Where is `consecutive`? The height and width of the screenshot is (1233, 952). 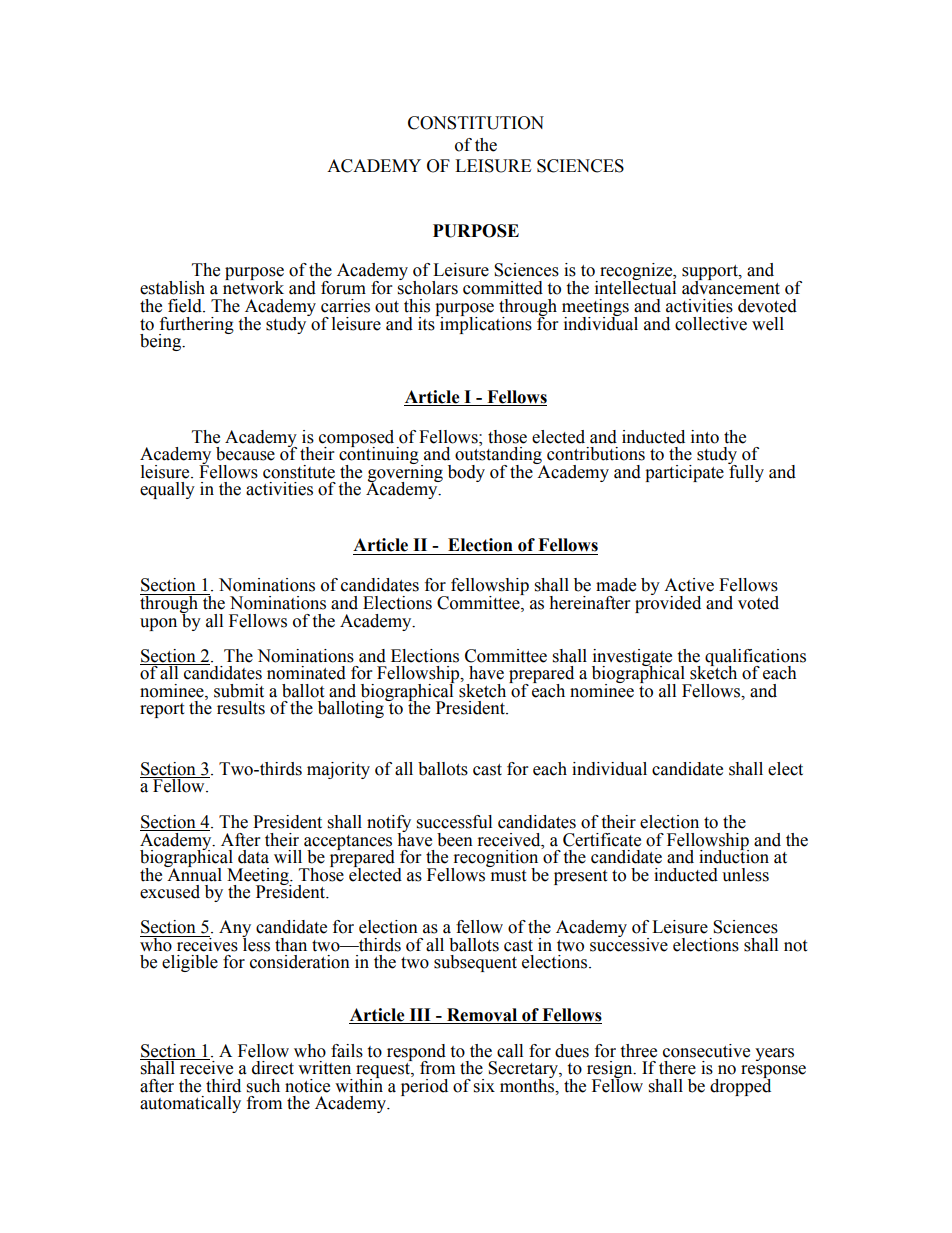 consecutive is located at coordinates (706, 1051).
